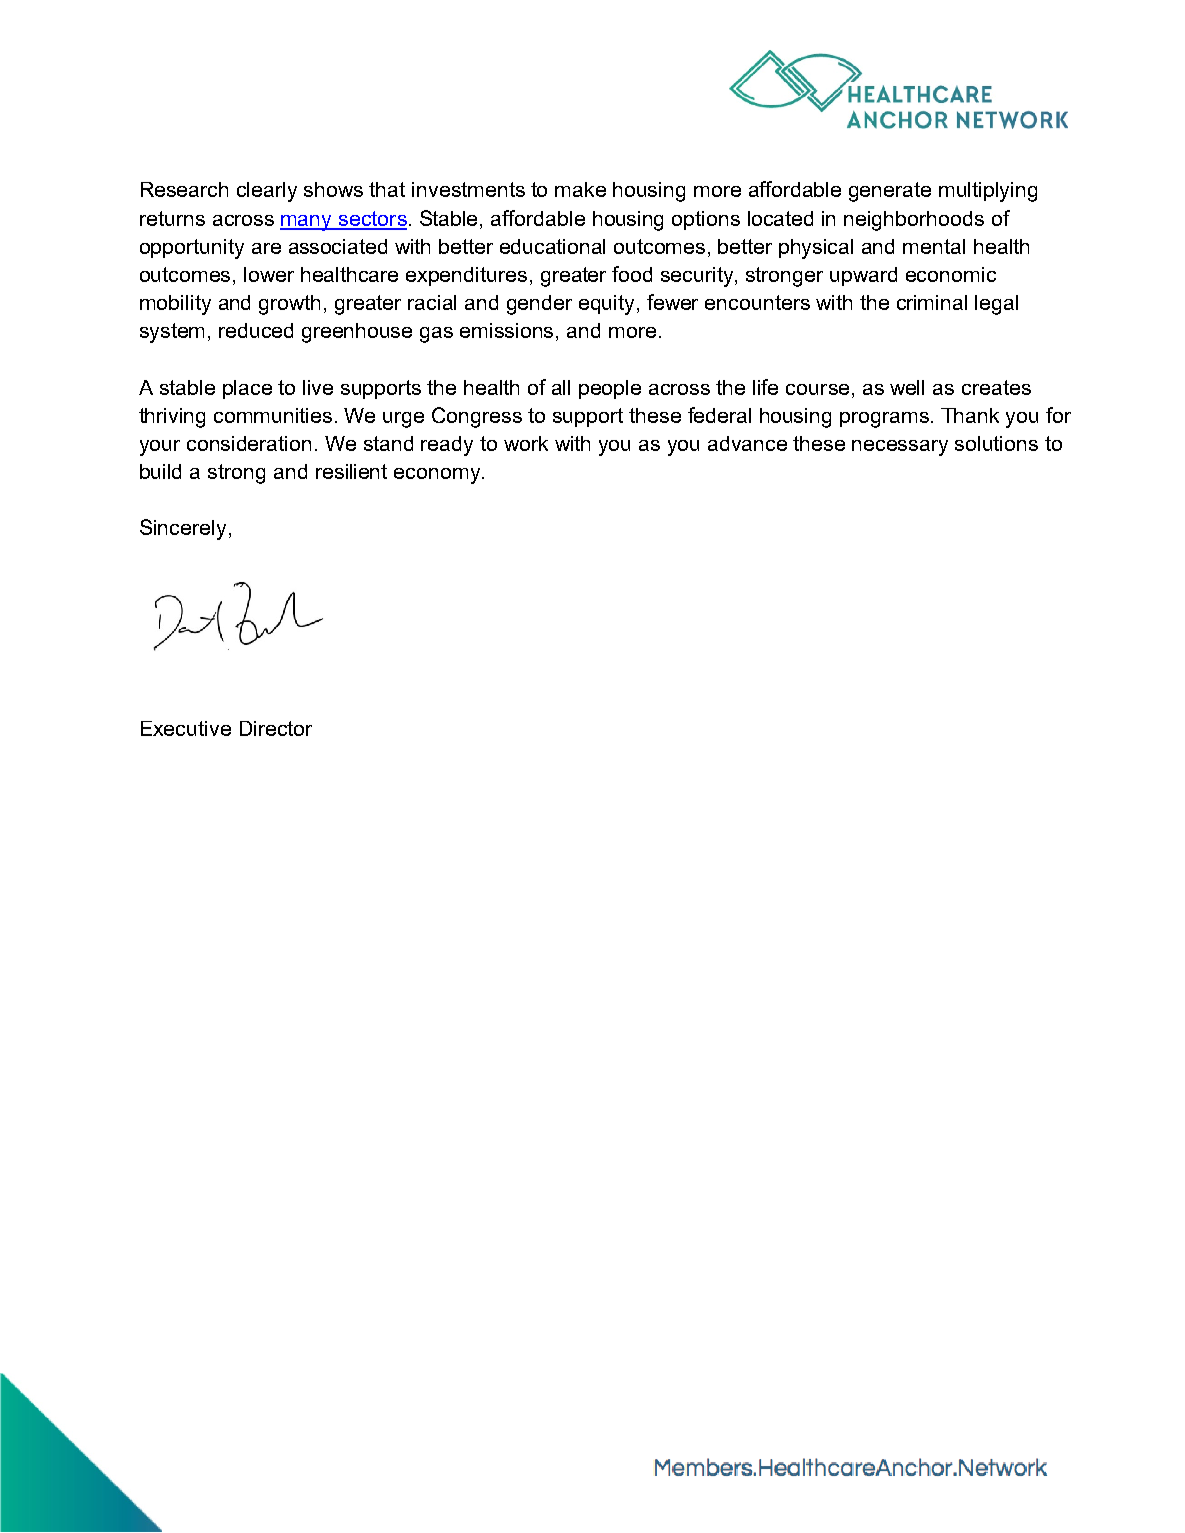 The width and height of the image is (1185, 1533). What do you see at coordinates (276, 728) in the image?
I see `Director` at bounding box center [276, 728].
